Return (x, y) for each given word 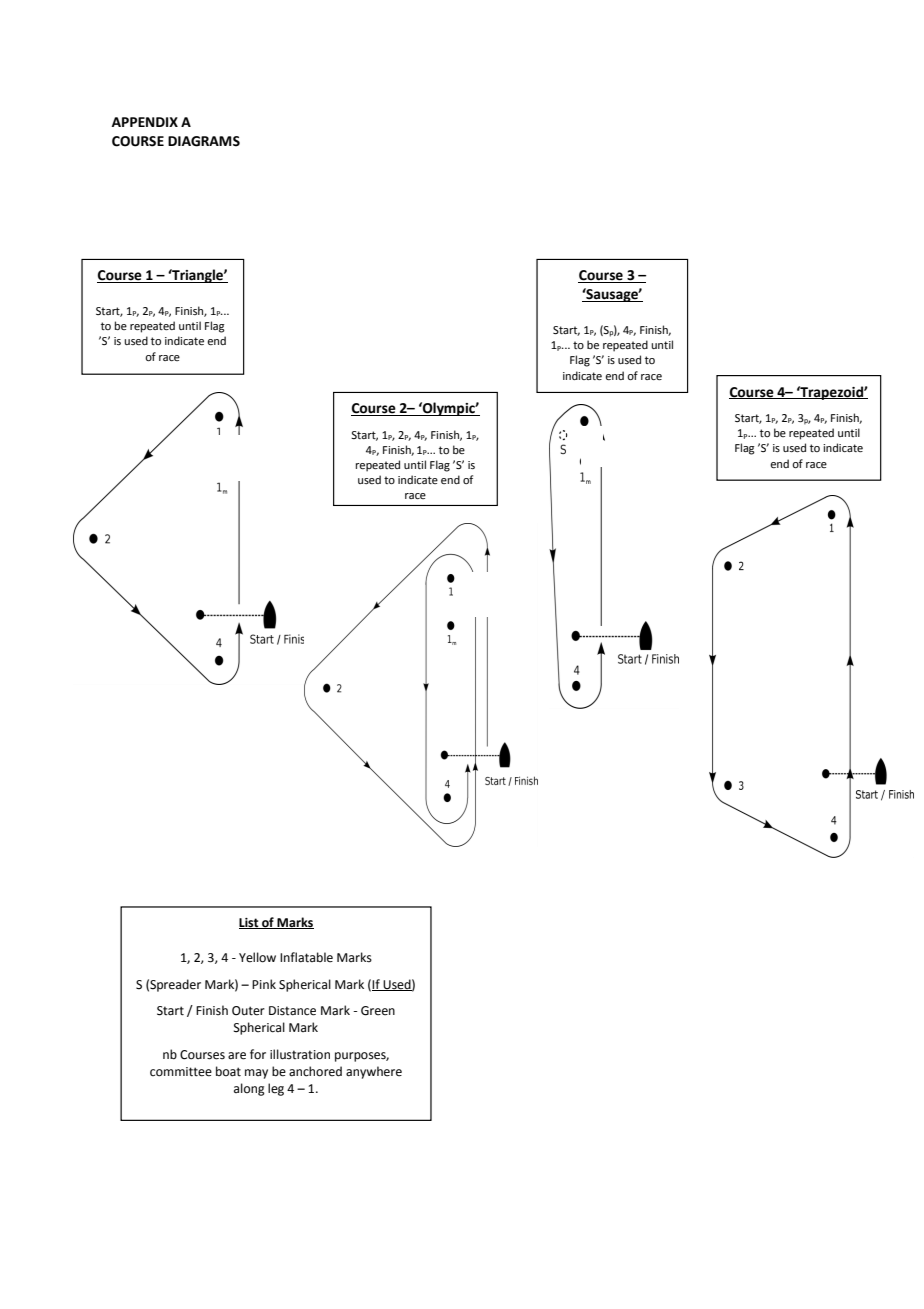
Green (378, 1011)
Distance (292, 1011)
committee (181, 1072)
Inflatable (306, 957)
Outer (248, 1011)
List (250, 923)
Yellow (257, 957)
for (258, 1054)
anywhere (374, 1072)
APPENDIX (145, 122)
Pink (264, 984)
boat (228, 1071)
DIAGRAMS (204, 141)
